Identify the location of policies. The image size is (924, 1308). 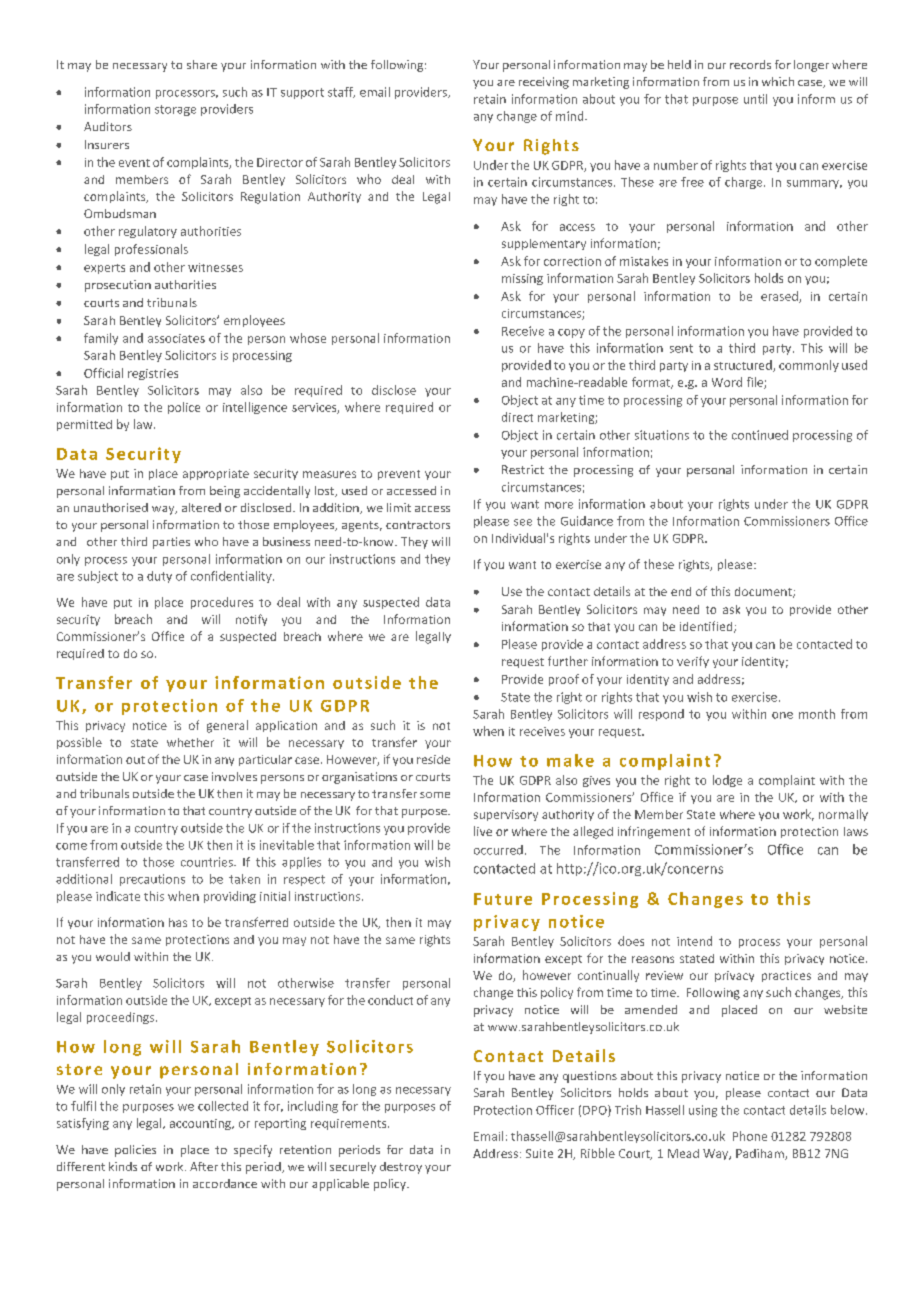
(135, 1151).
